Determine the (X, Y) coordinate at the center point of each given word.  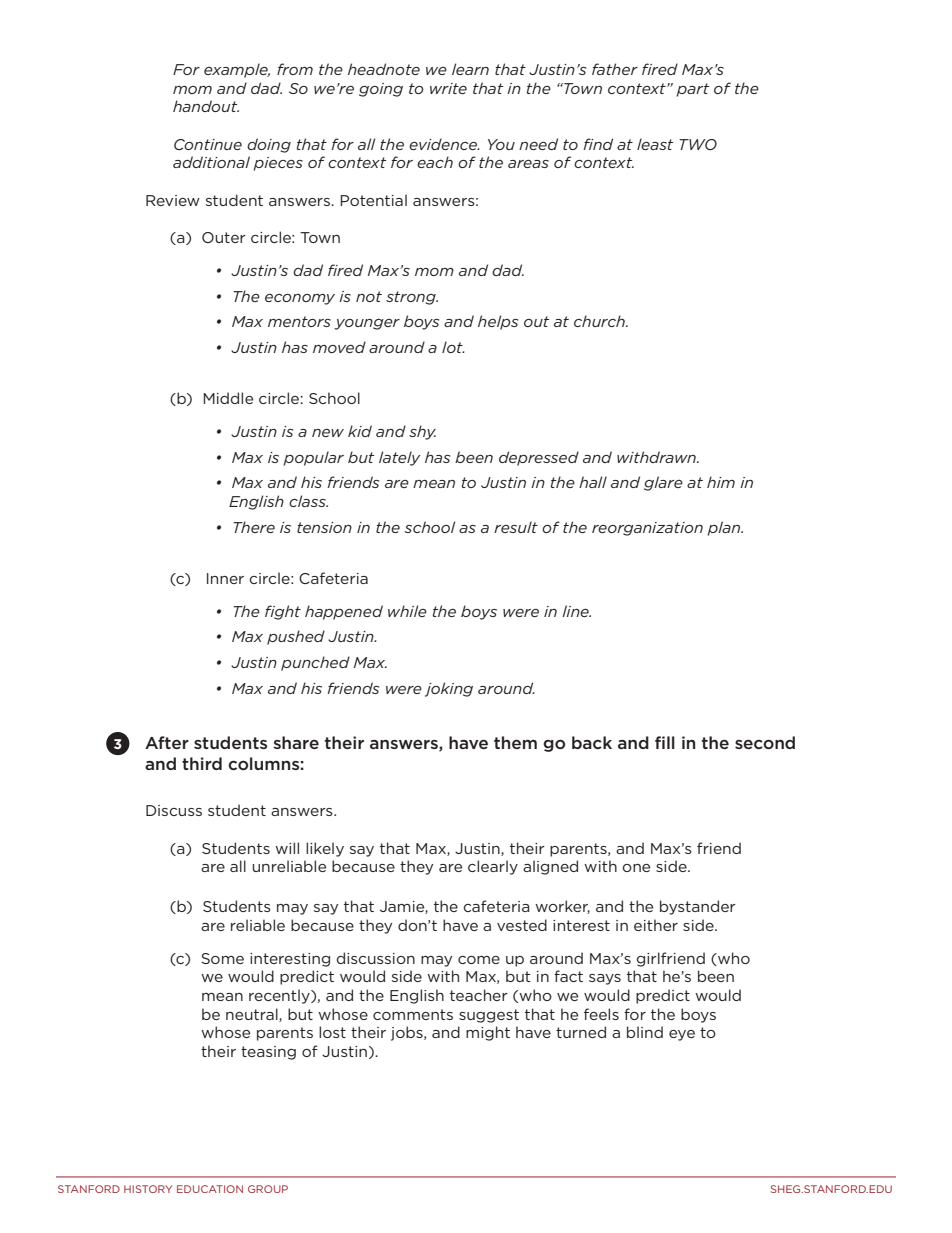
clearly (493, 867)
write (448, 88)
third (202, 763)
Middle (228, 398)
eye (682, 1035)
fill (665, 742)
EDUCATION (210, 1189)
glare (663, 483)
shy (422, 432)
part (692, 90)
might (488, 1033)
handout (206, 106)
